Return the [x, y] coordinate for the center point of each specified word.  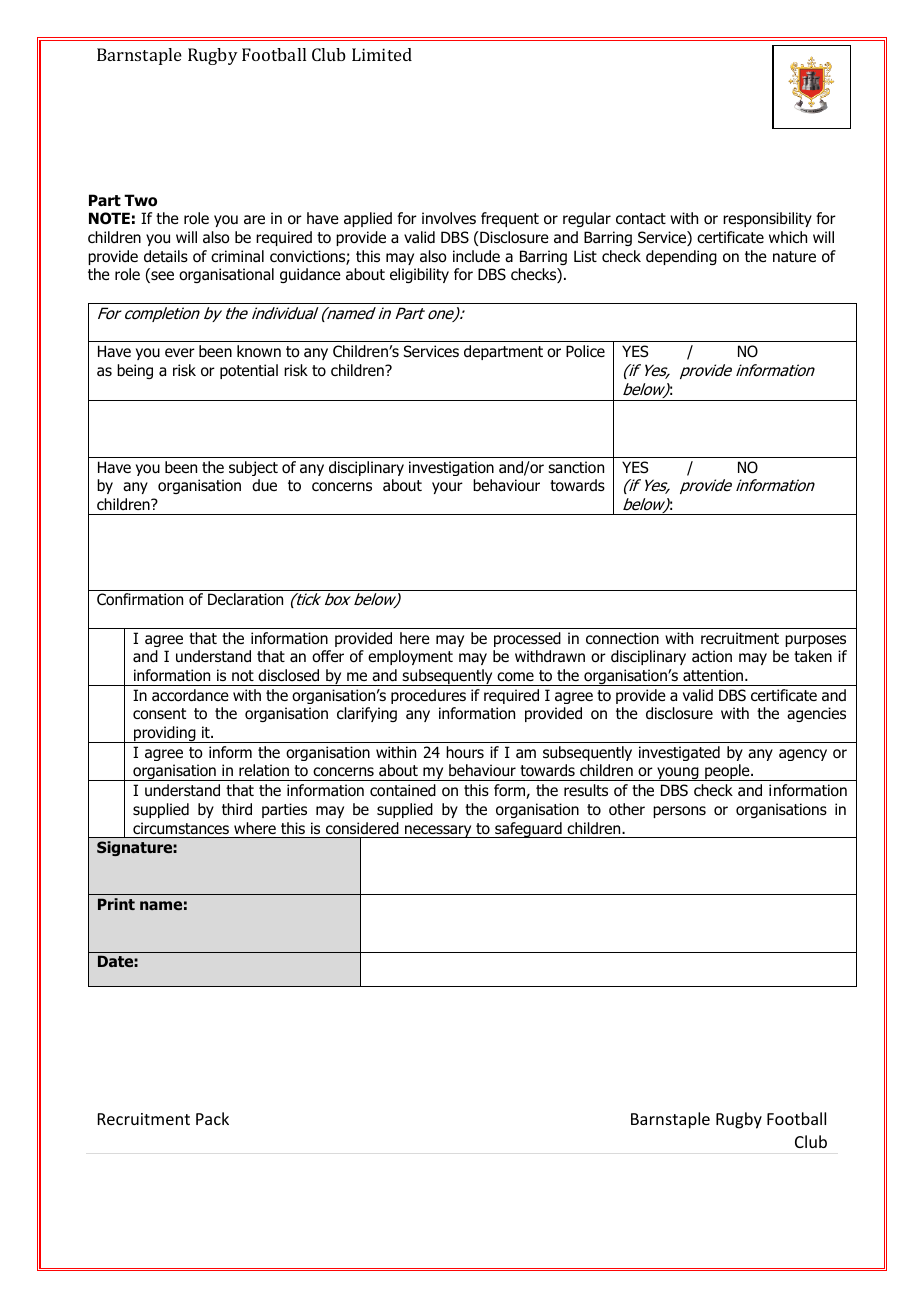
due [264, 485]
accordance [190, 695]
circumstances [181, 828]
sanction [576, 467]
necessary [438, 831]
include [476, 256]
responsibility [767, 219]
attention [714, 675]
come [515, 677]
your [447, 488]
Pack [212, 1118]
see [161, 277]
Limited [382, 54]
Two [140, 200]
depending [681, 257]
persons [679, 812]
